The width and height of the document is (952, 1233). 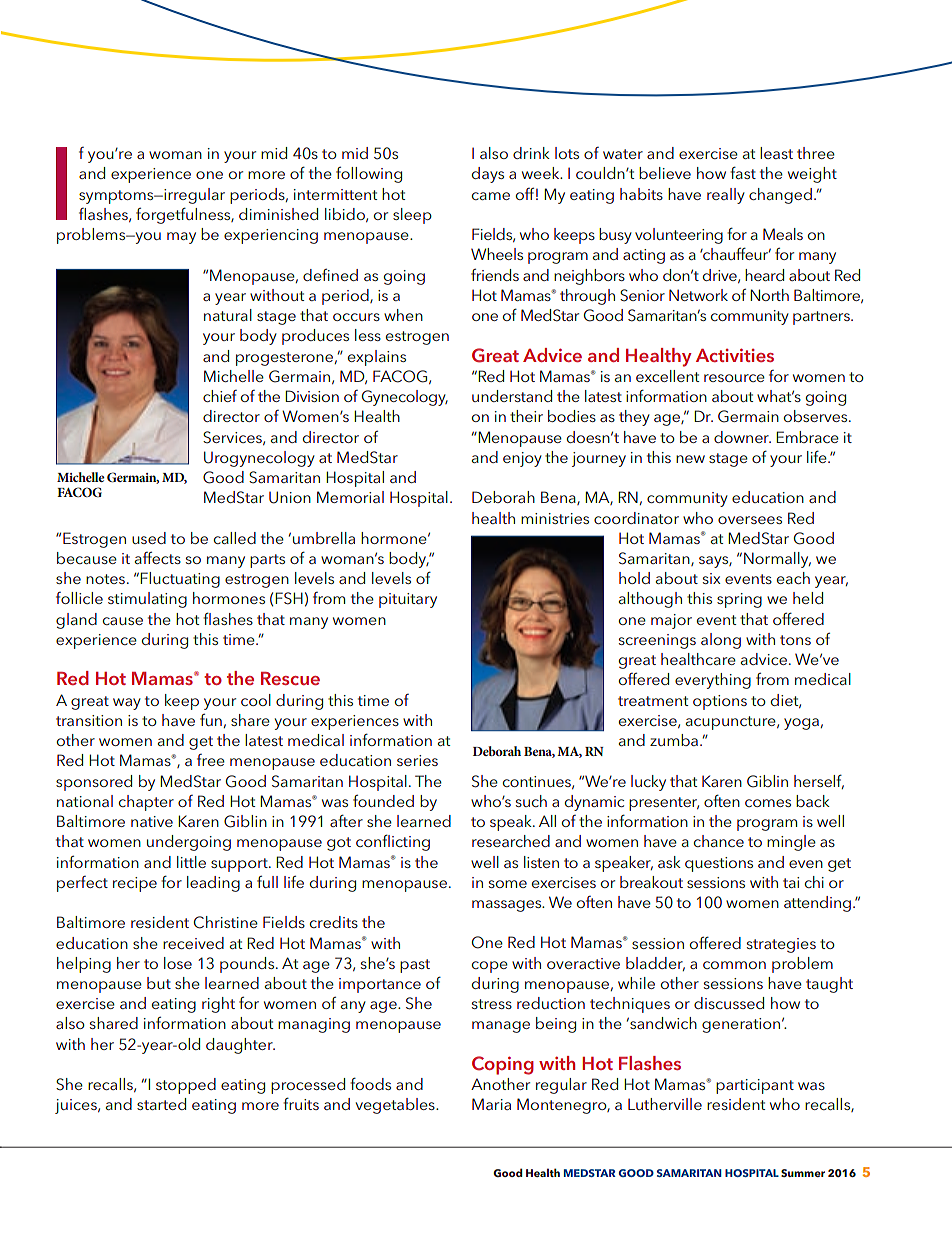 I want to click on fast, so click(x=743, y=172).
